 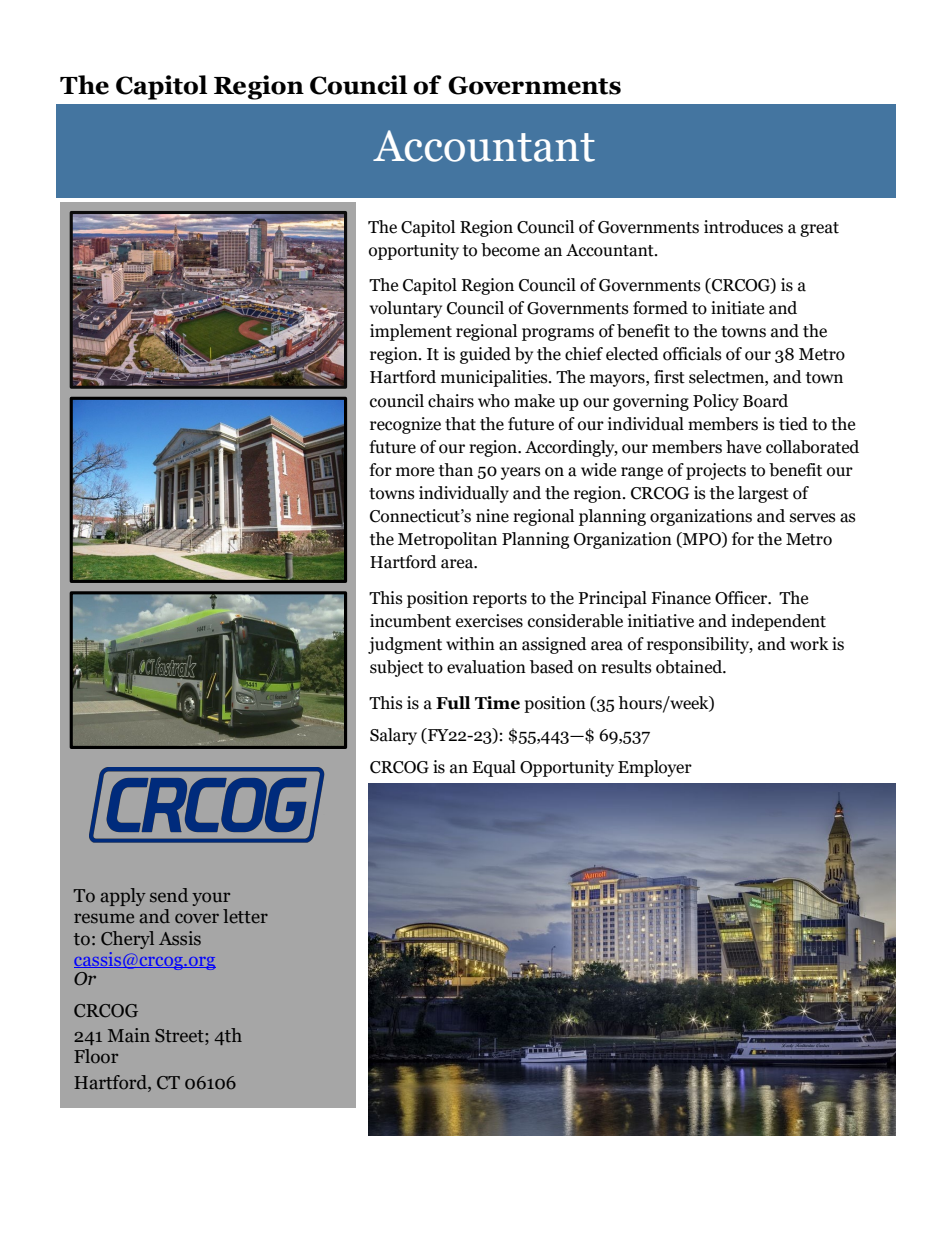 I want to click on send, so click(x=169, y=895).
